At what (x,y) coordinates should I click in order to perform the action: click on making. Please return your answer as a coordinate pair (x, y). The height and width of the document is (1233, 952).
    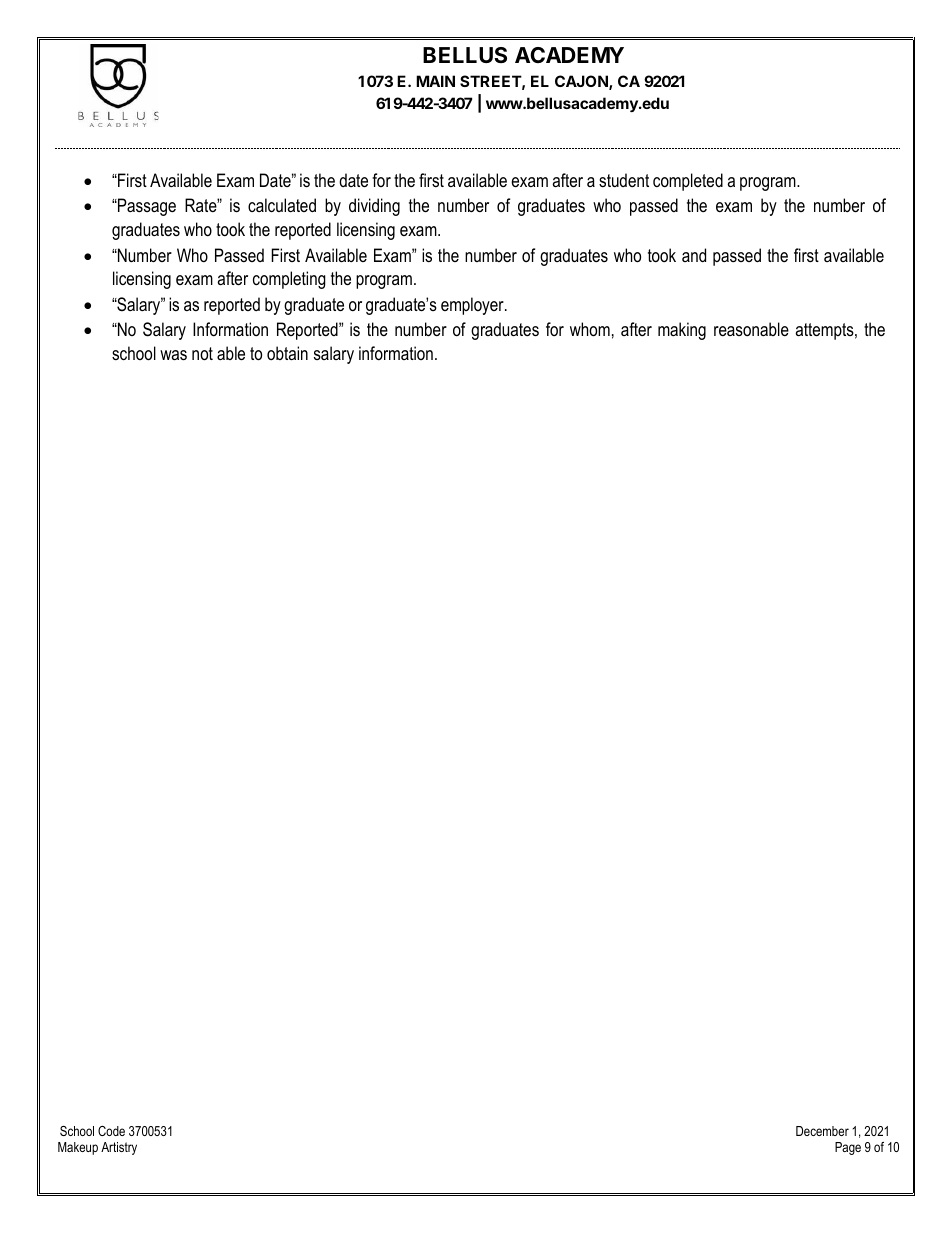
    Looking at the image, I should click on (682, 331).
